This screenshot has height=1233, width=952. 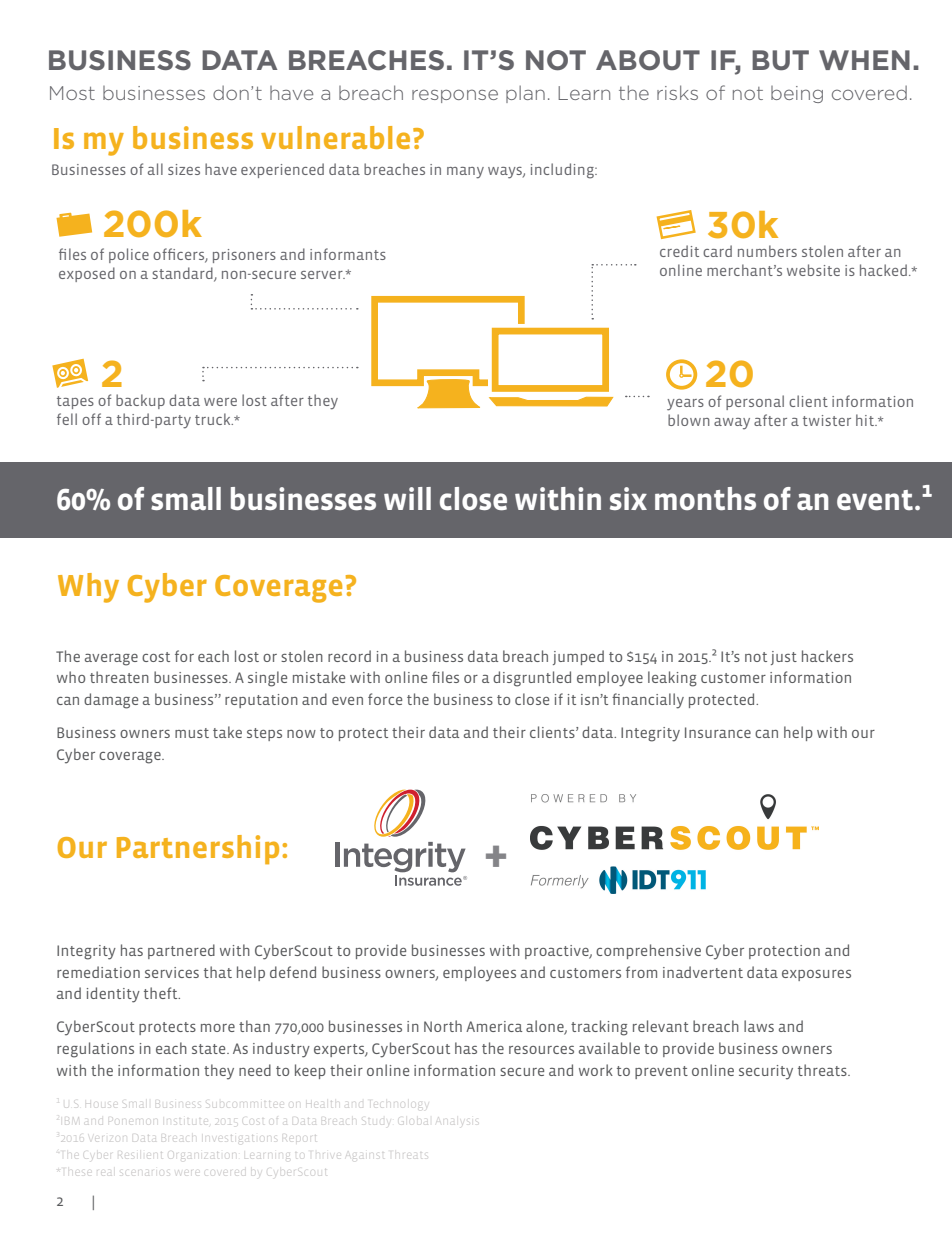 What do you see at coordinates (88, 588) in the screenshot?
I see `Why` at bounding box center [88, 588].
